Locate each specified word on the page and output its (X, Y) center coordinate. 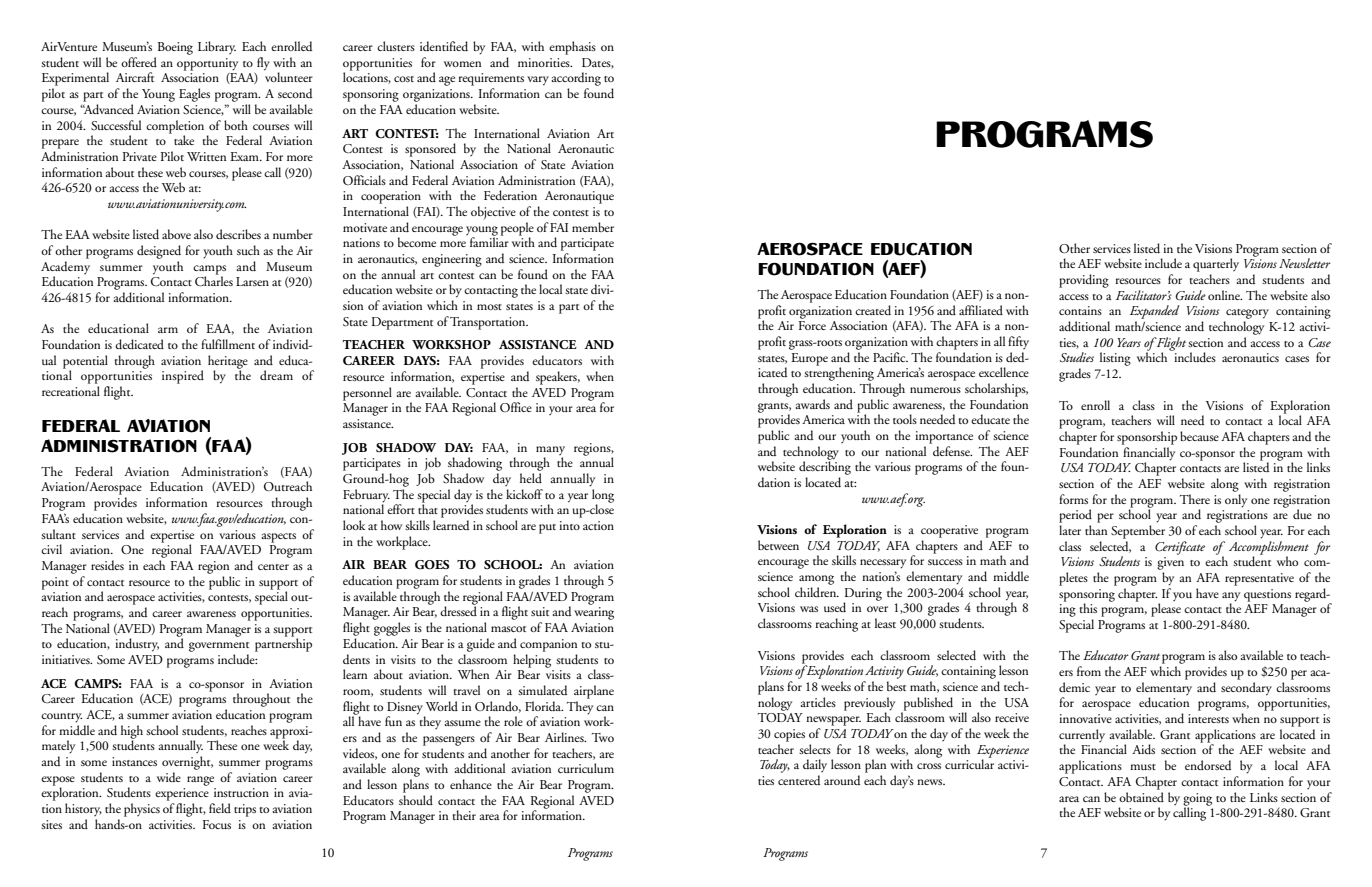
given (1170, 563)
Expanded (1154, 313)
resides (107, 565)
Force (812, 325)
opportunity (207, 64)
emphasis (572, 48)
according (576, 80)
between (778, 545)
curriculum (586, 768)
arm (168, 330)
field (220, 808)
